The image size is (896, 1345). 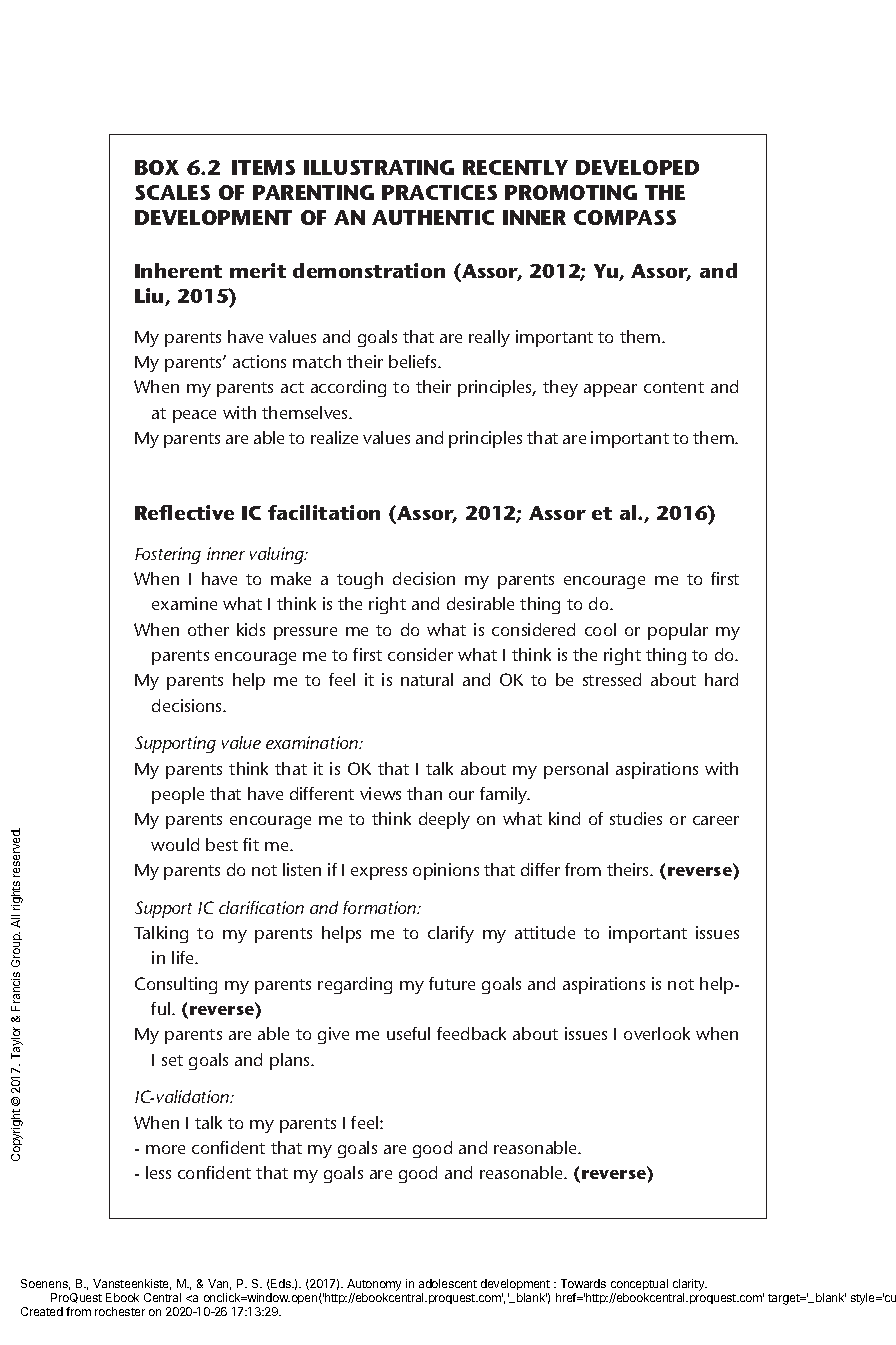 What do you see at coordinates (636, 818) in the page?
I see `studies` at bounding box center [636, 818].
